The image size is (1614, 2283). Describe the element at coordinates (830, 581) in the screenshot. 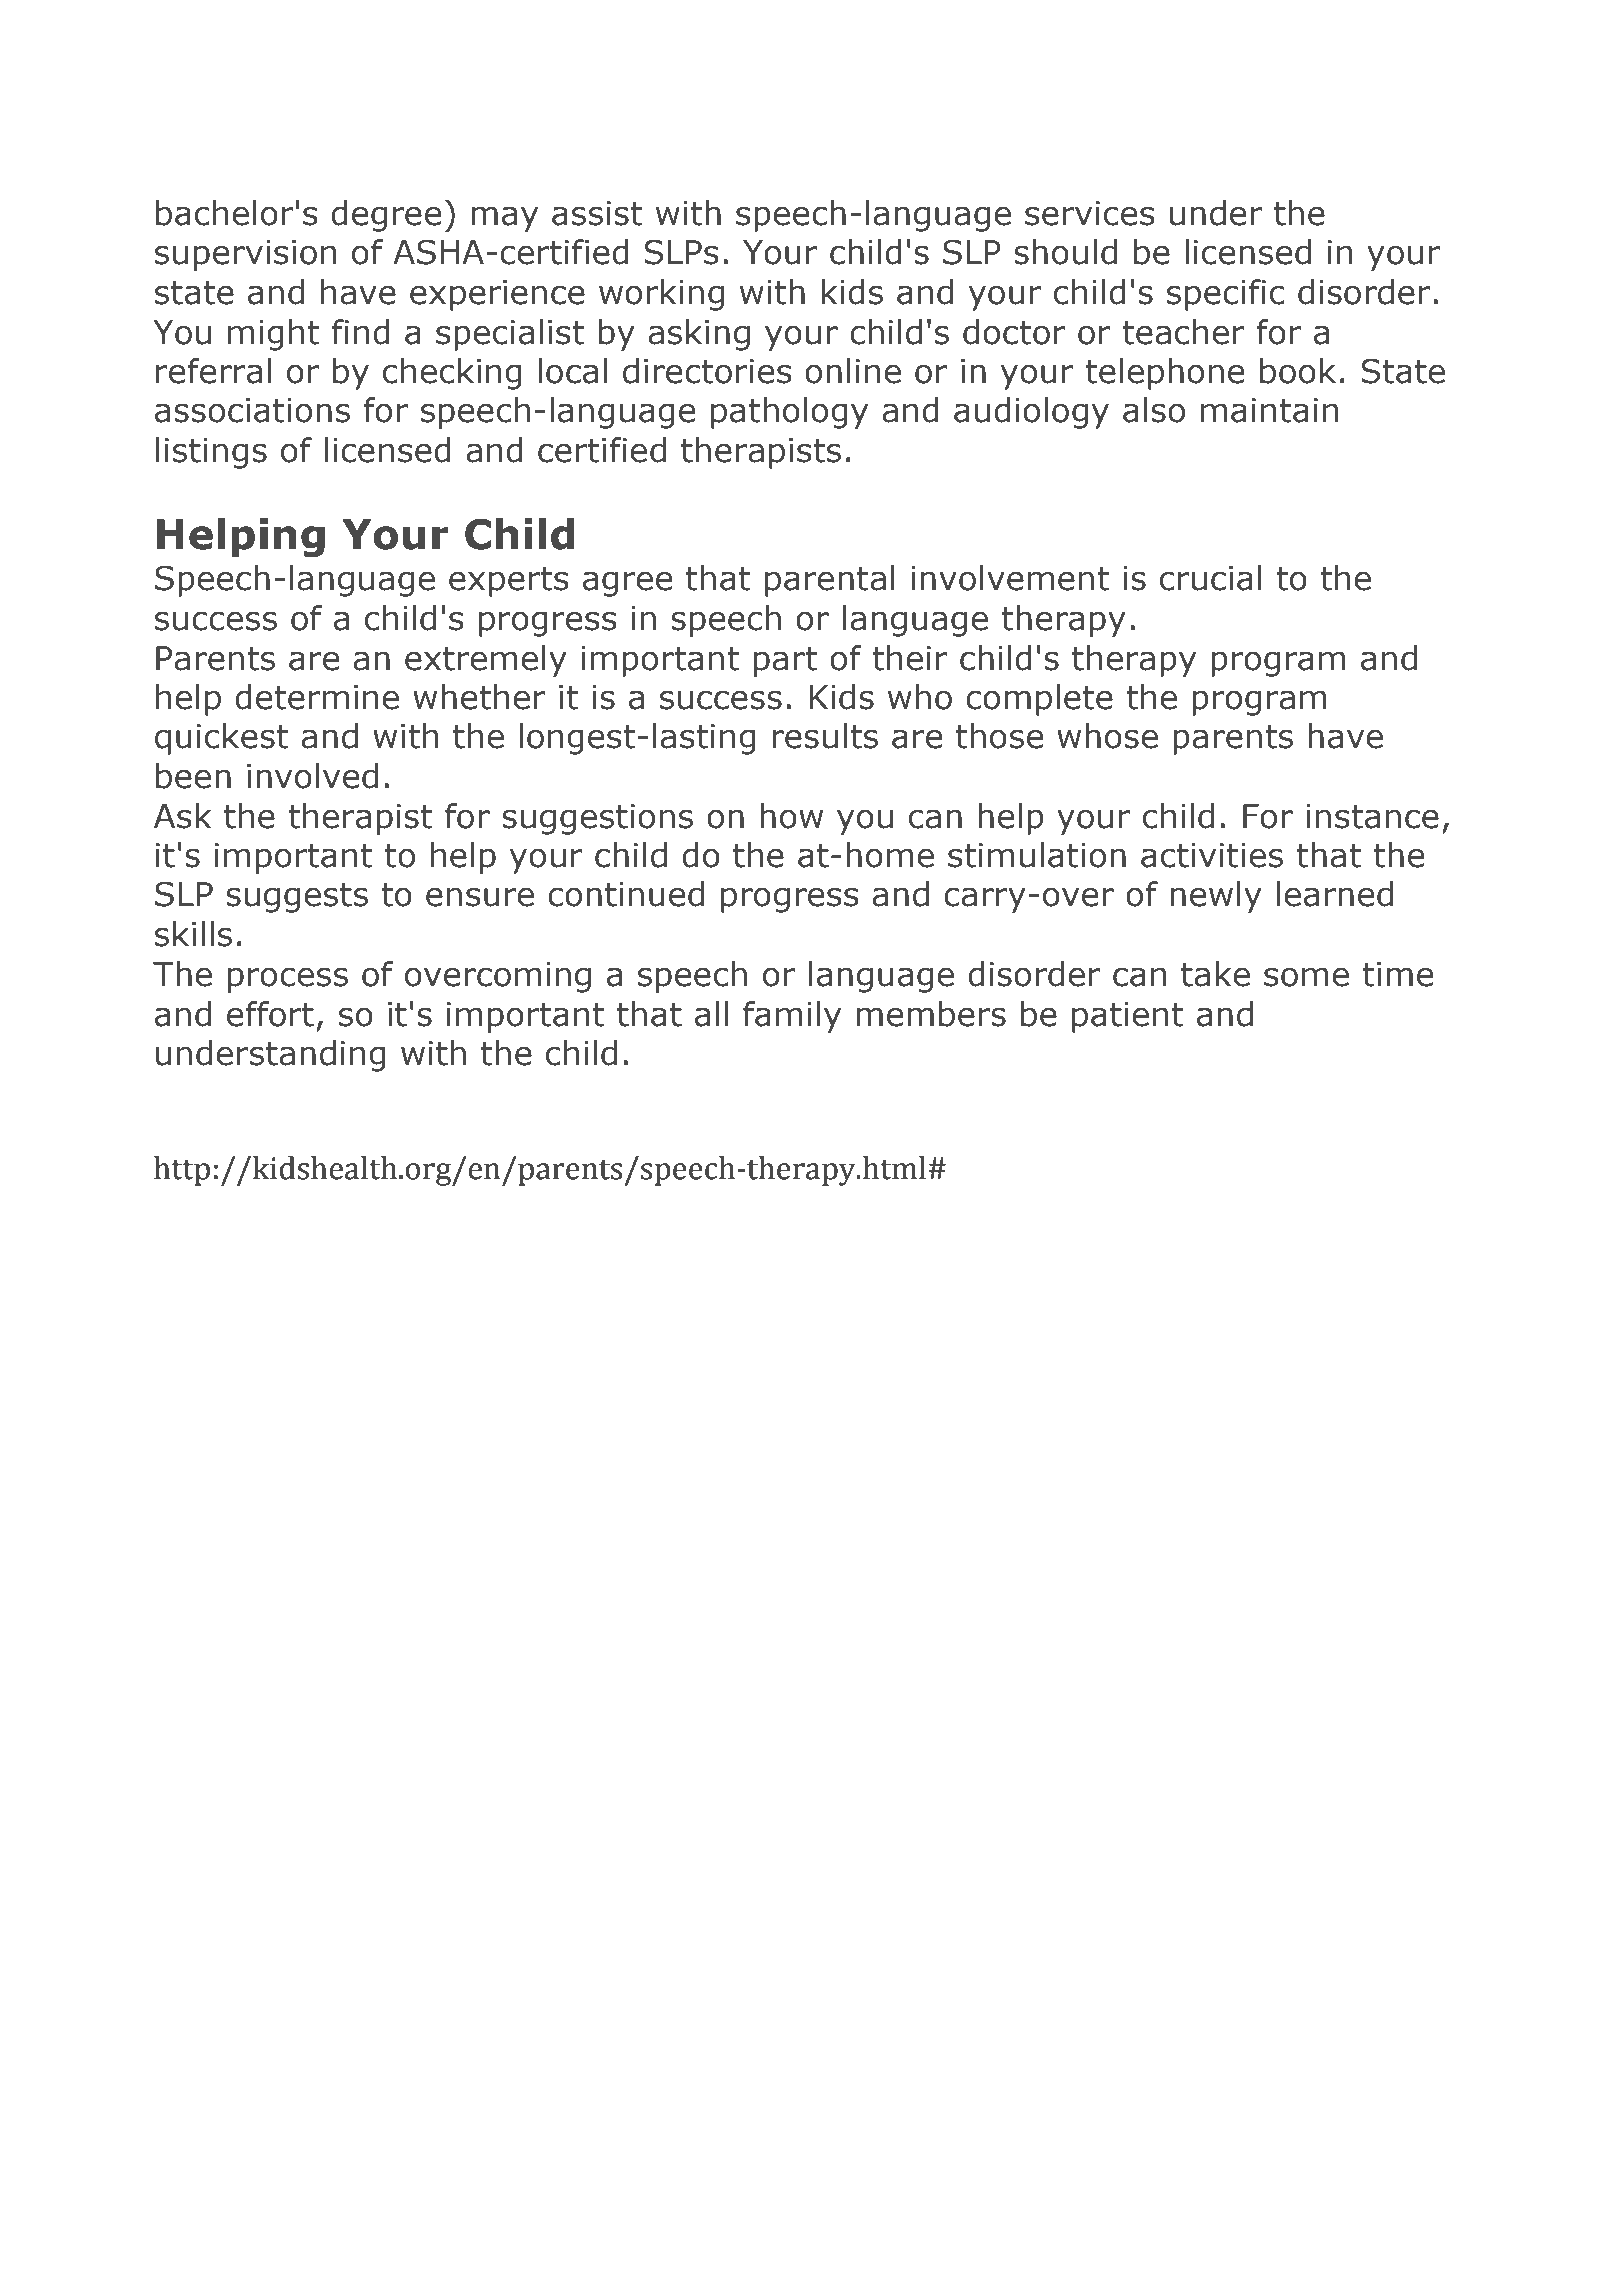

I see `parental` at that location.
